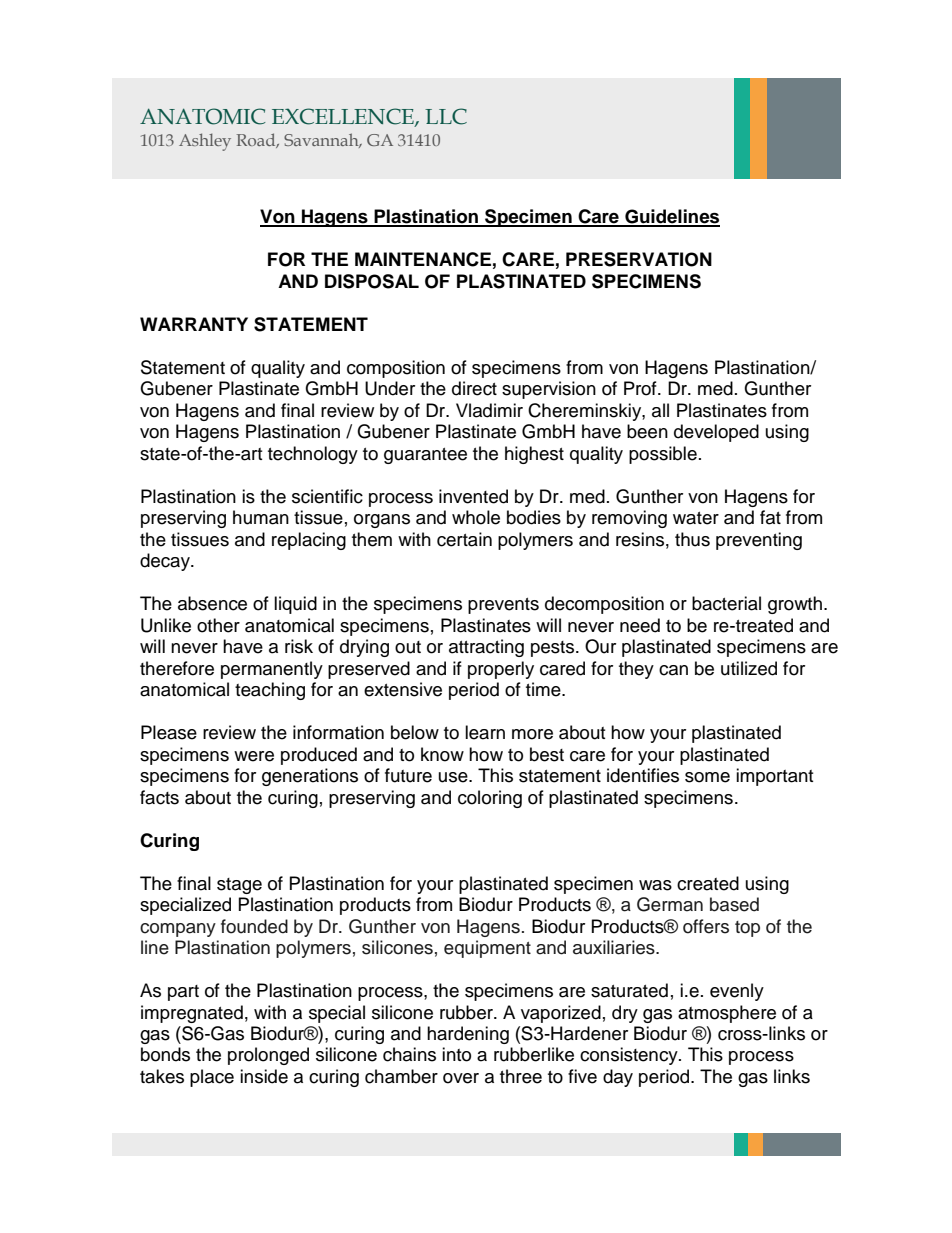  Describe the element at coordinates (726, 603) in the image. I see `bacterial` at that location.
